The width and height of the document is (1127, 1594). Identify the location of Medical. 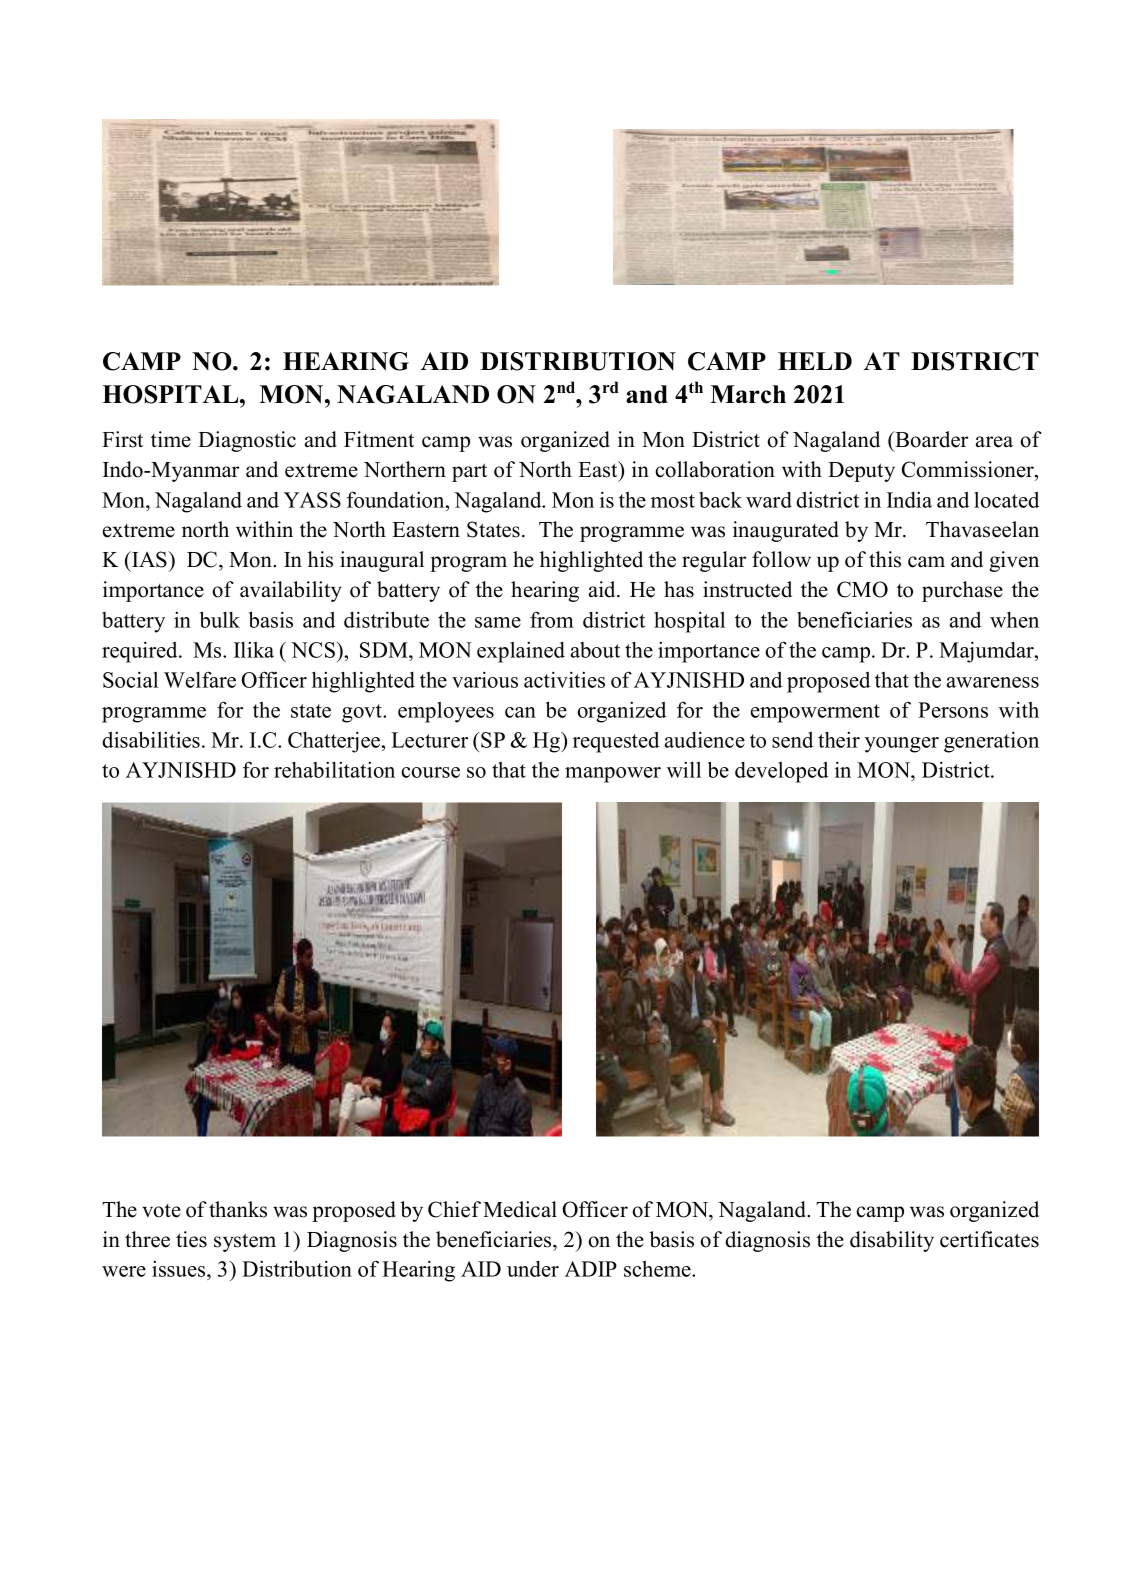
(520, 1209).
